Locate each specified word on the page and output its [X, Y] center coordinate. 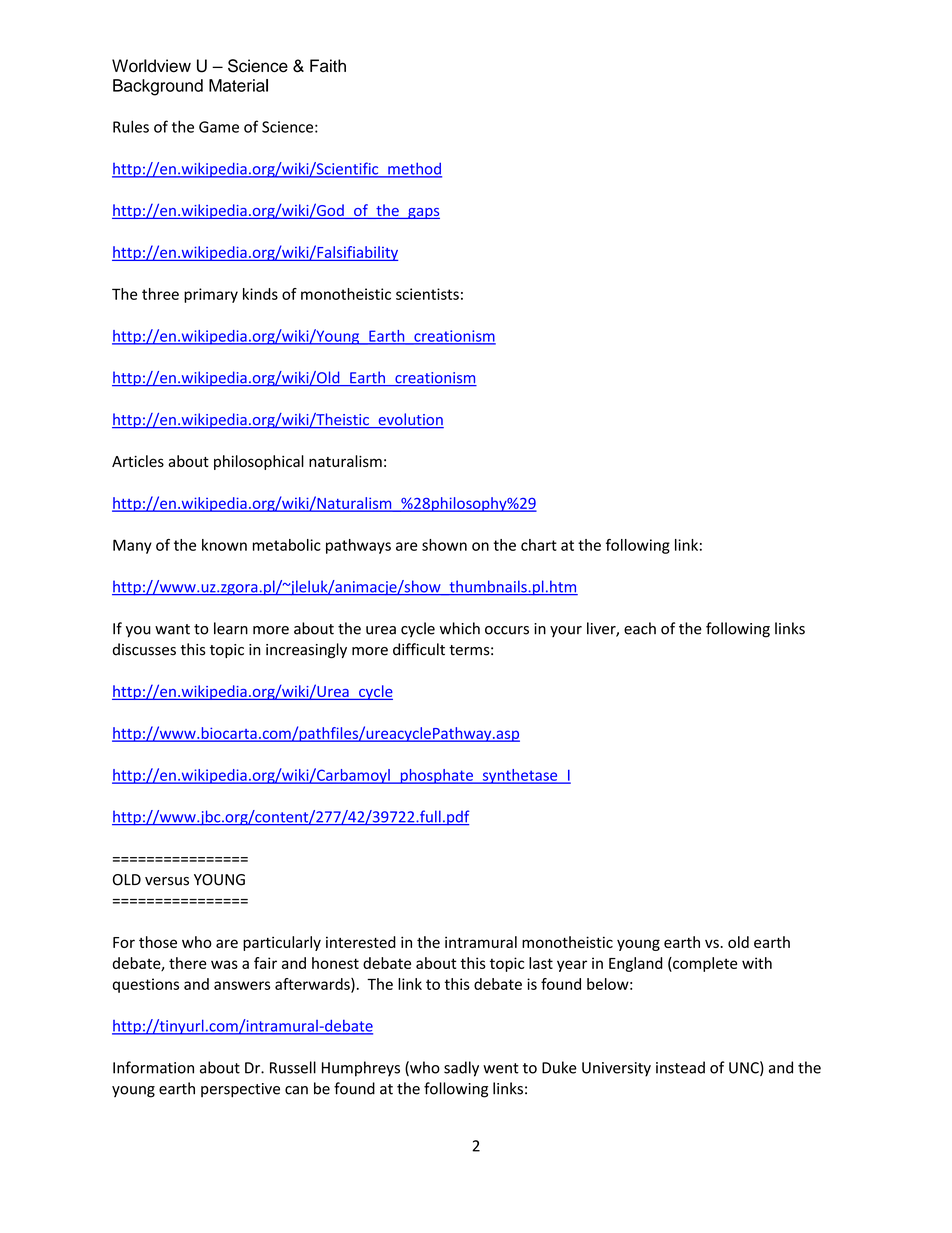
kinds [260, 294]
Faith [328, 66]
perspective [240, 1090]
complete [704, 964]
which [460, 628]
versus [167, 881]
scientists [427, 294]
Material [238, 85]
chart [539, 545]
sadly [461, 1069]
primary [211, 295]
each [640, 628]
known [224, 545]
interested [361, 942]
